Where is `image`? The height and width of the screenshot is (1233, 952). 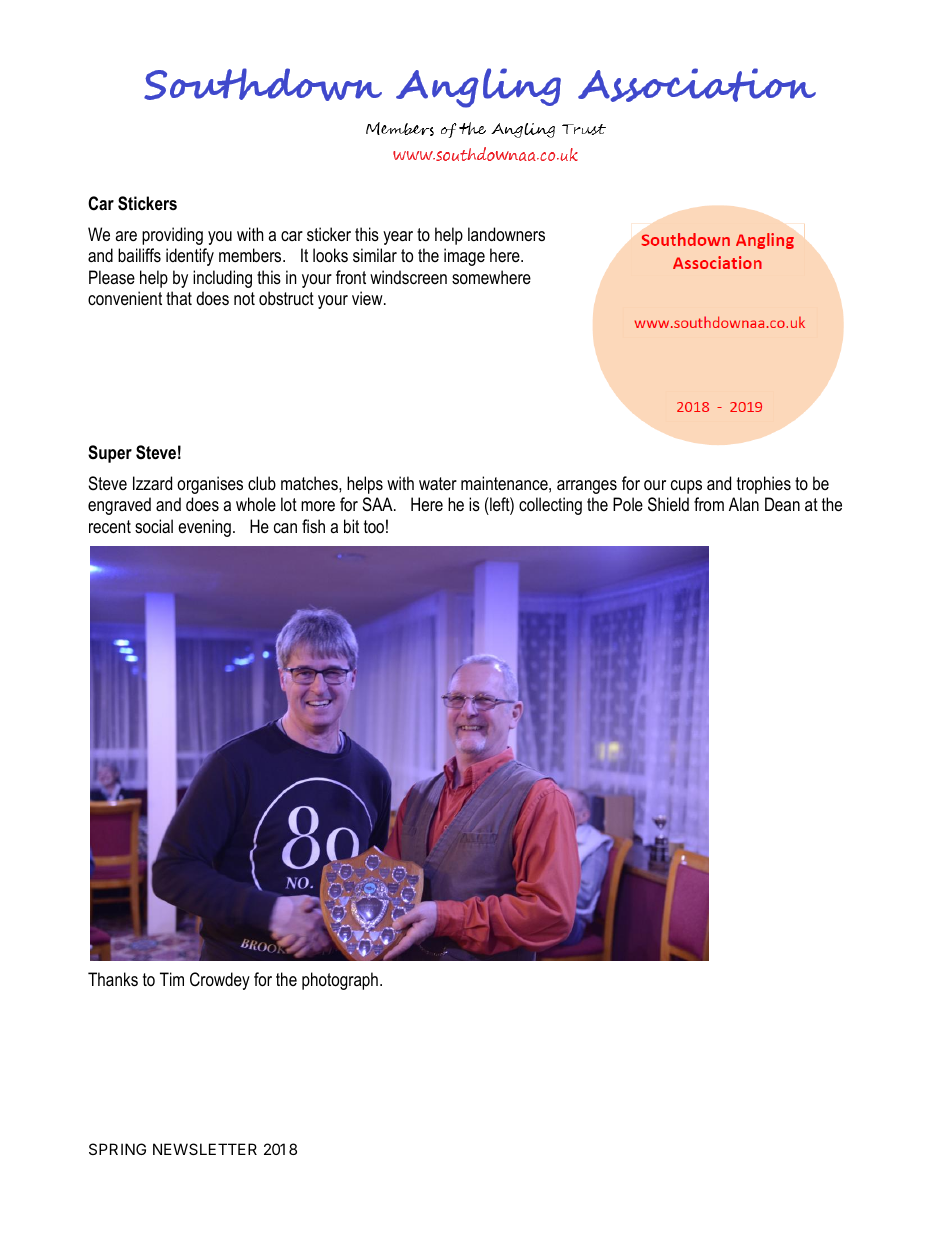
image is located at coordinates (464, 257).
